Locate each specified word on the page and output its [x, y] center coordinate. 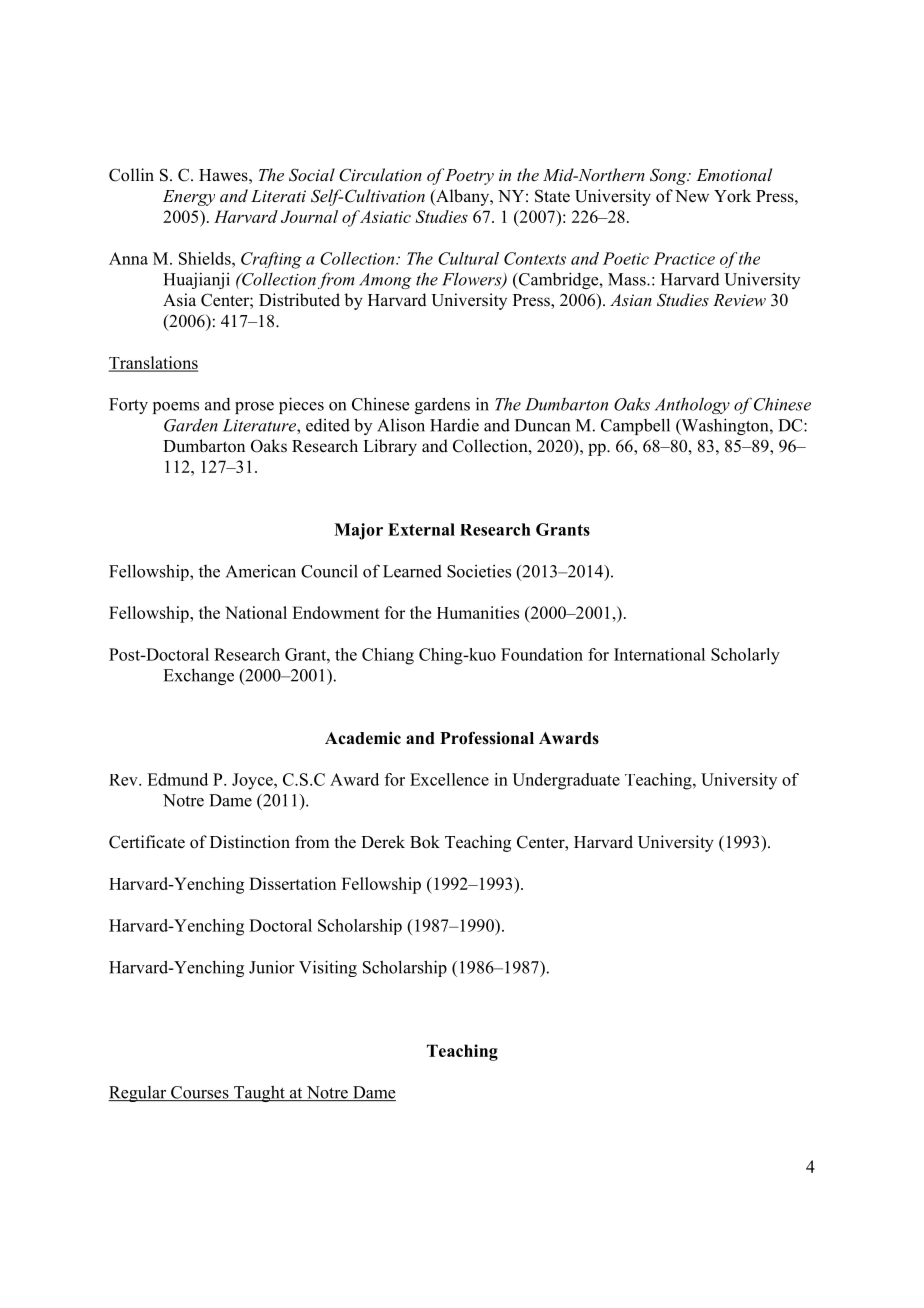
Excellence [449, 779]
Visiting [328, 968]
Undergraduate [566, 781]
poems [176, 408]
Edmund [177, 779]
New [692, 196]
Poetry [469, 177]
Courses [200, 1093]
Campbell [635, 426]
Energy [189, 198]
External [421, 529]
